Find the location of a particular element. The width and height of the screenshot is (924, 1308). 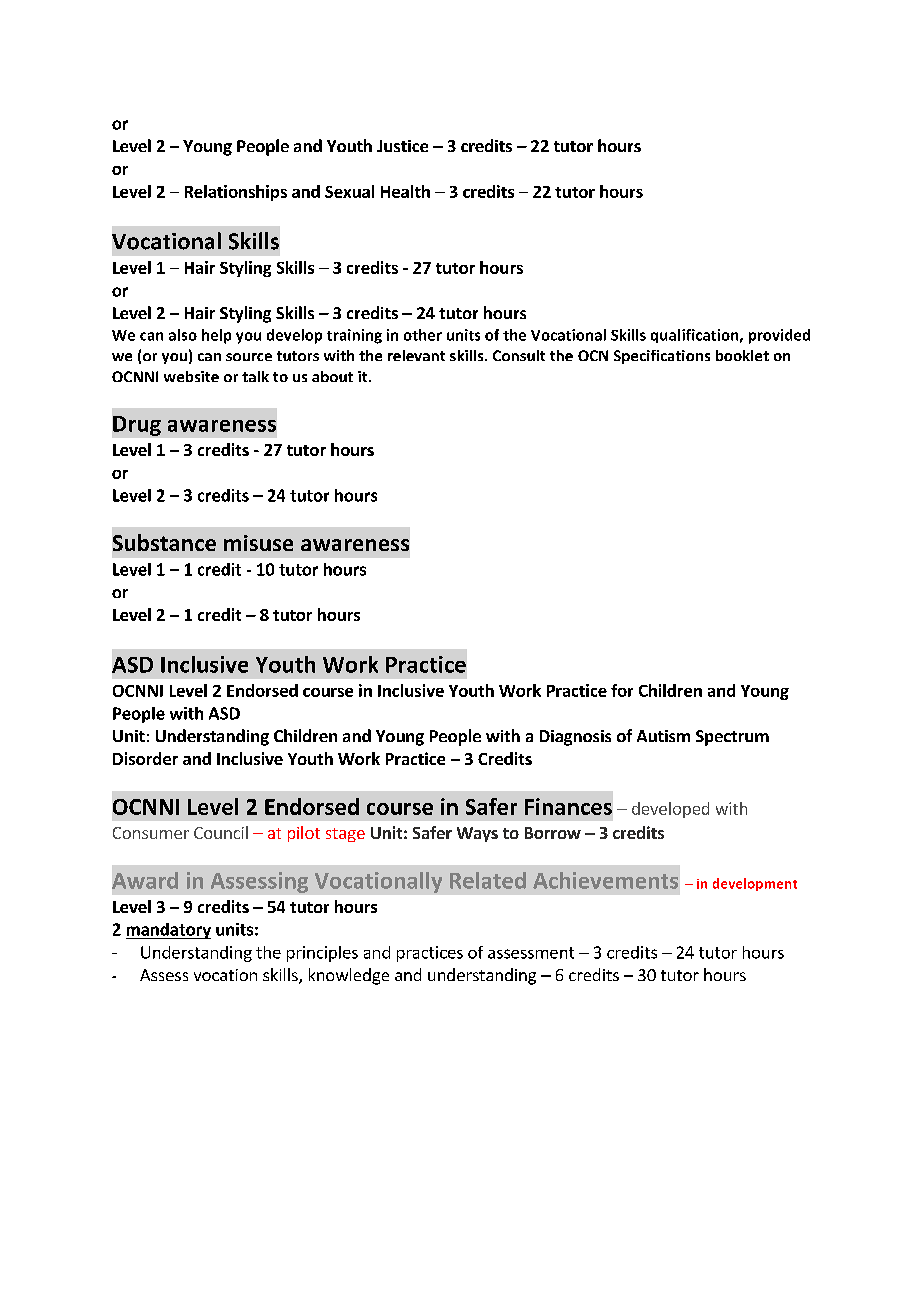

Relationships is located at coordinates (236, 193).
